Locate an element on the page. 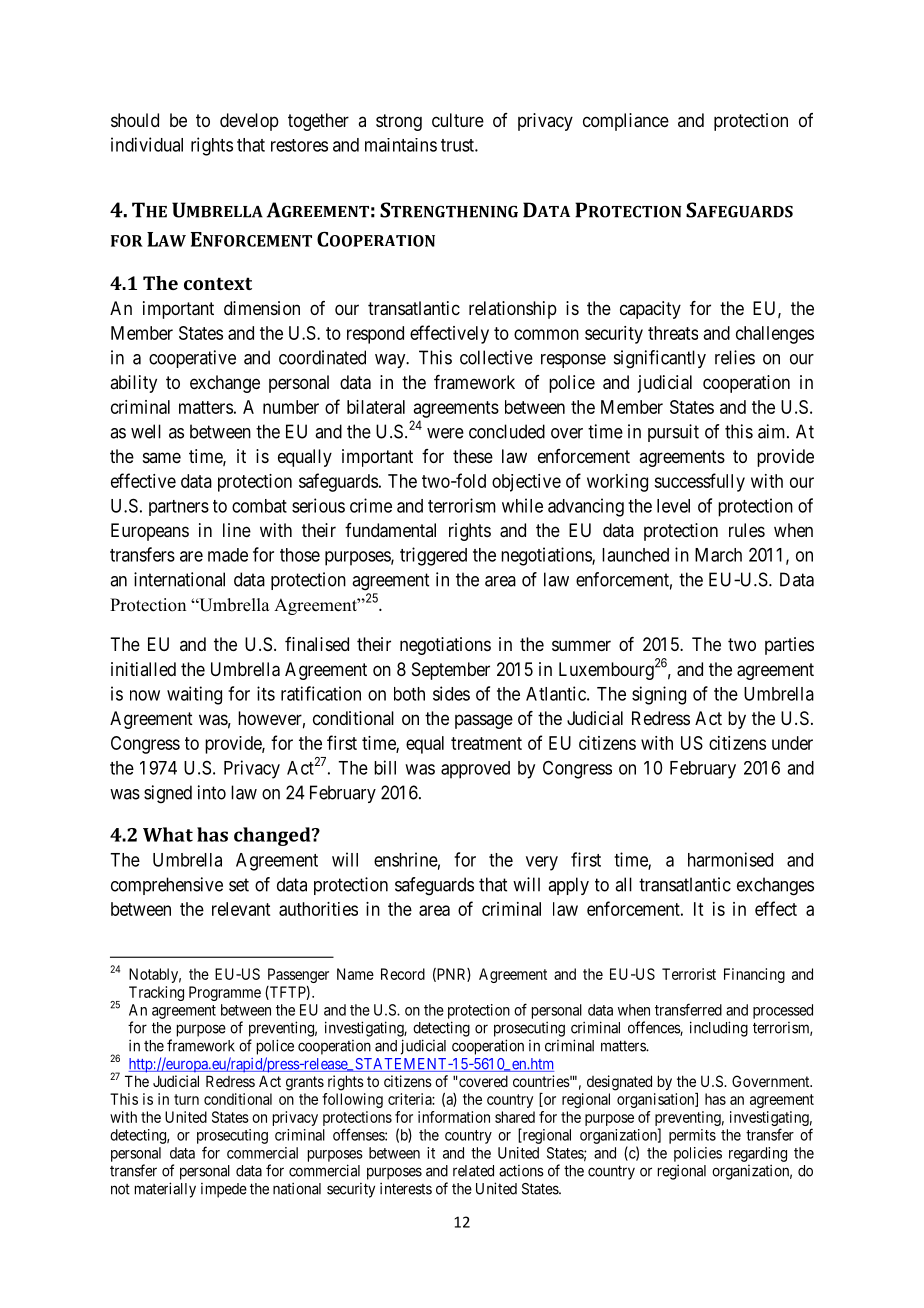 The image size is (924, 1308). September is located at coordinates (451, 671).
